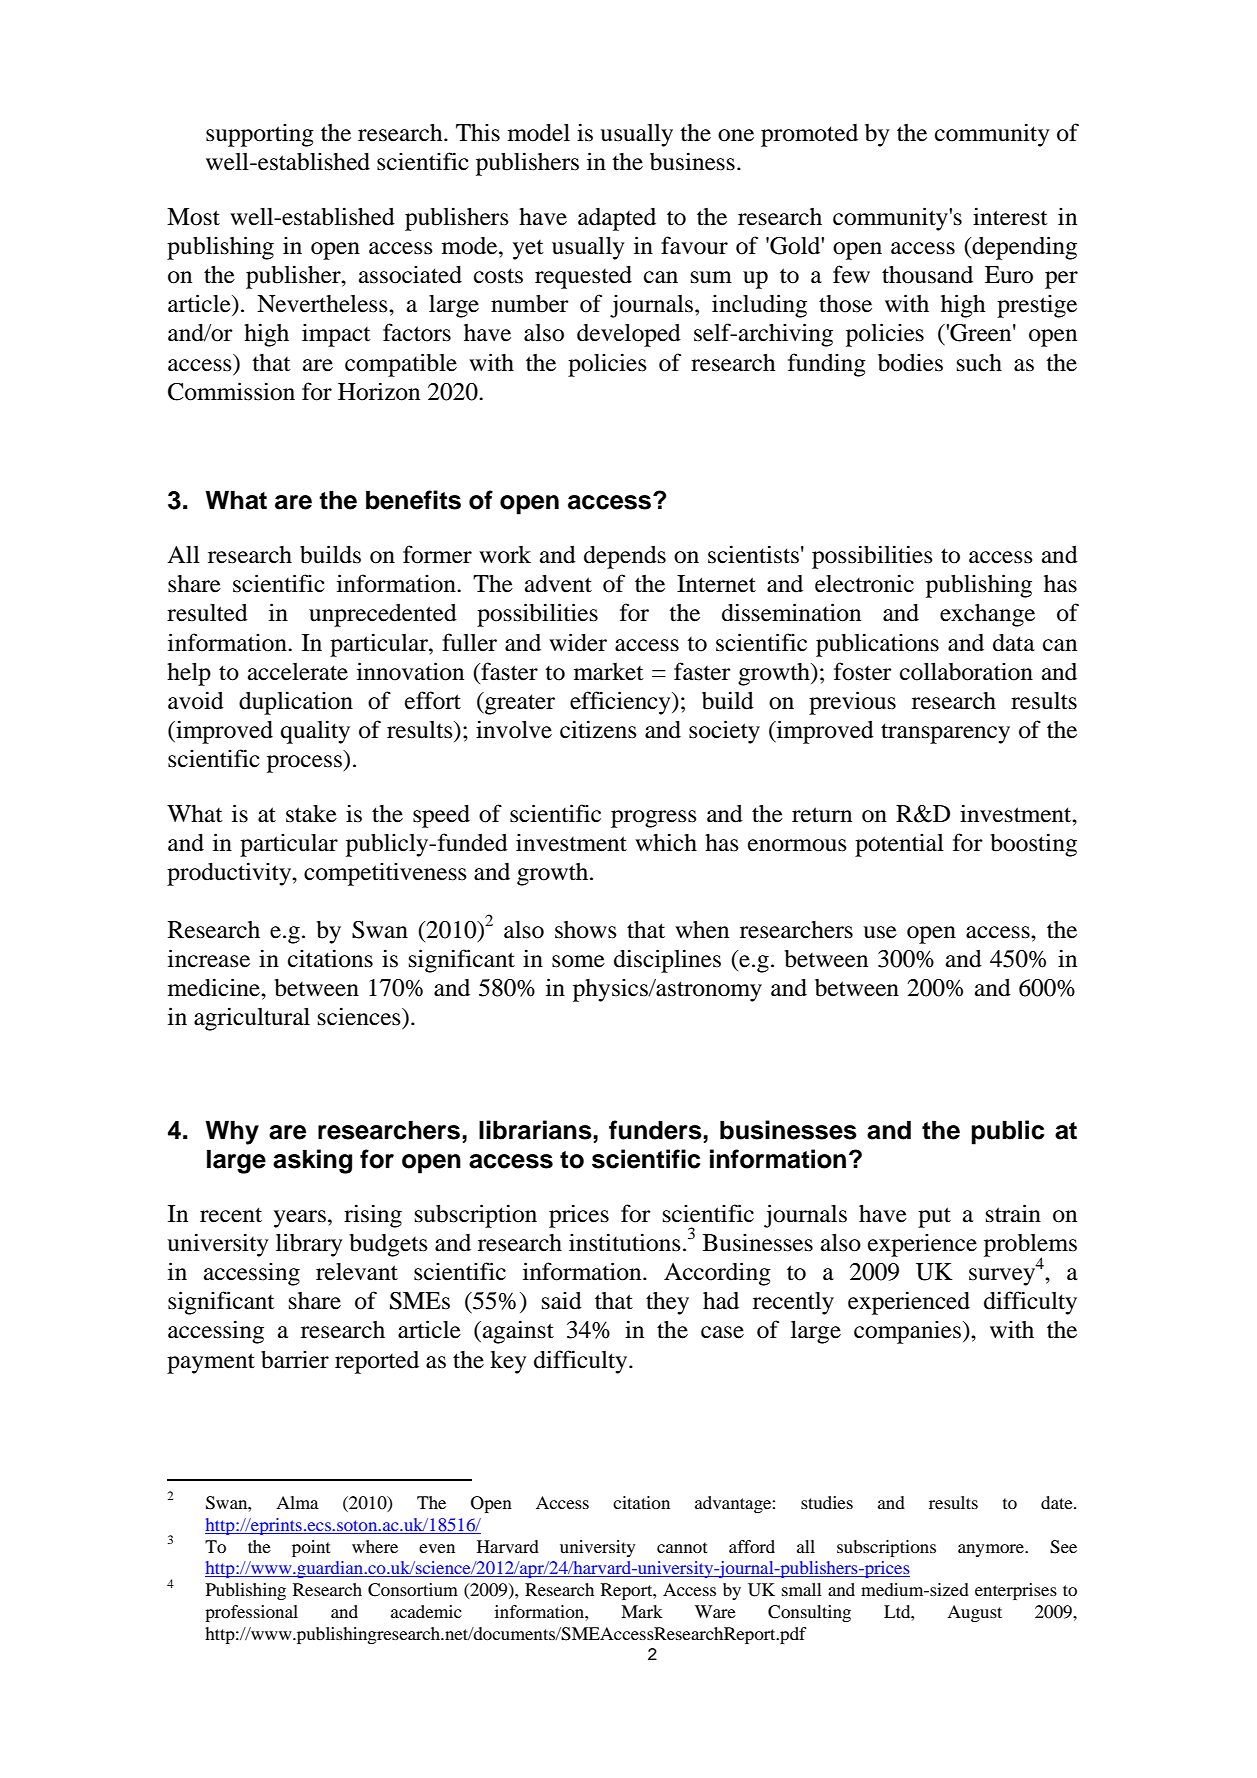 Image resolution: width=1257 pixels, height=1778 pixels. Describe the element at coordinates (899, 845) in the screenshot. I see `potential` at that location.
